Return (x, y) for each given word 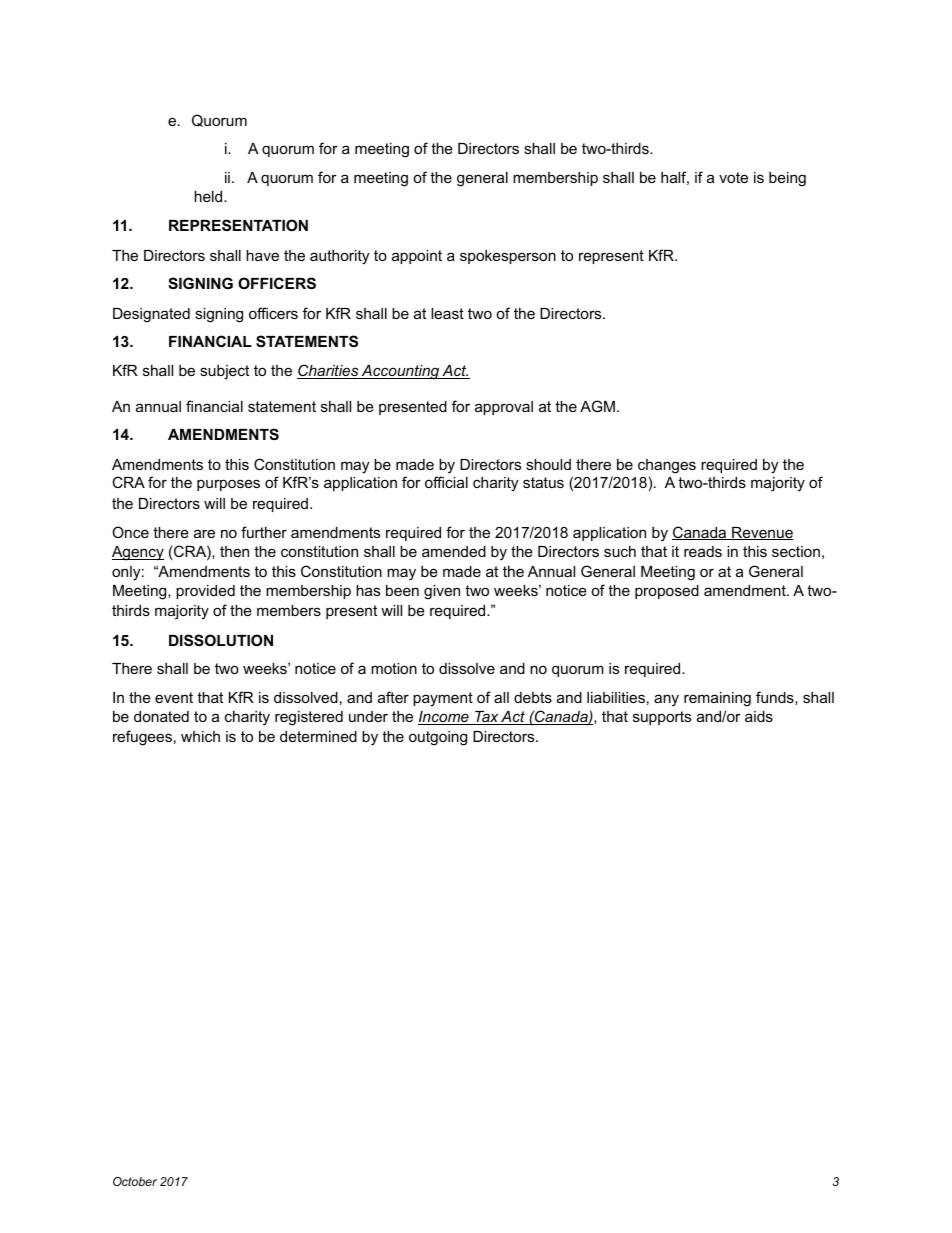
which (200, 736)
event (174, 697)
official (446, 482)
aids (759, 716)
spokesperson (508, 257)
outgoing (438, 738)
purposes (228, 485)
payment (443, 699)
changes (667, 466)
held (209, 196)
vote (733, 177)
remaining (717, 699)
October (135, 1181)
